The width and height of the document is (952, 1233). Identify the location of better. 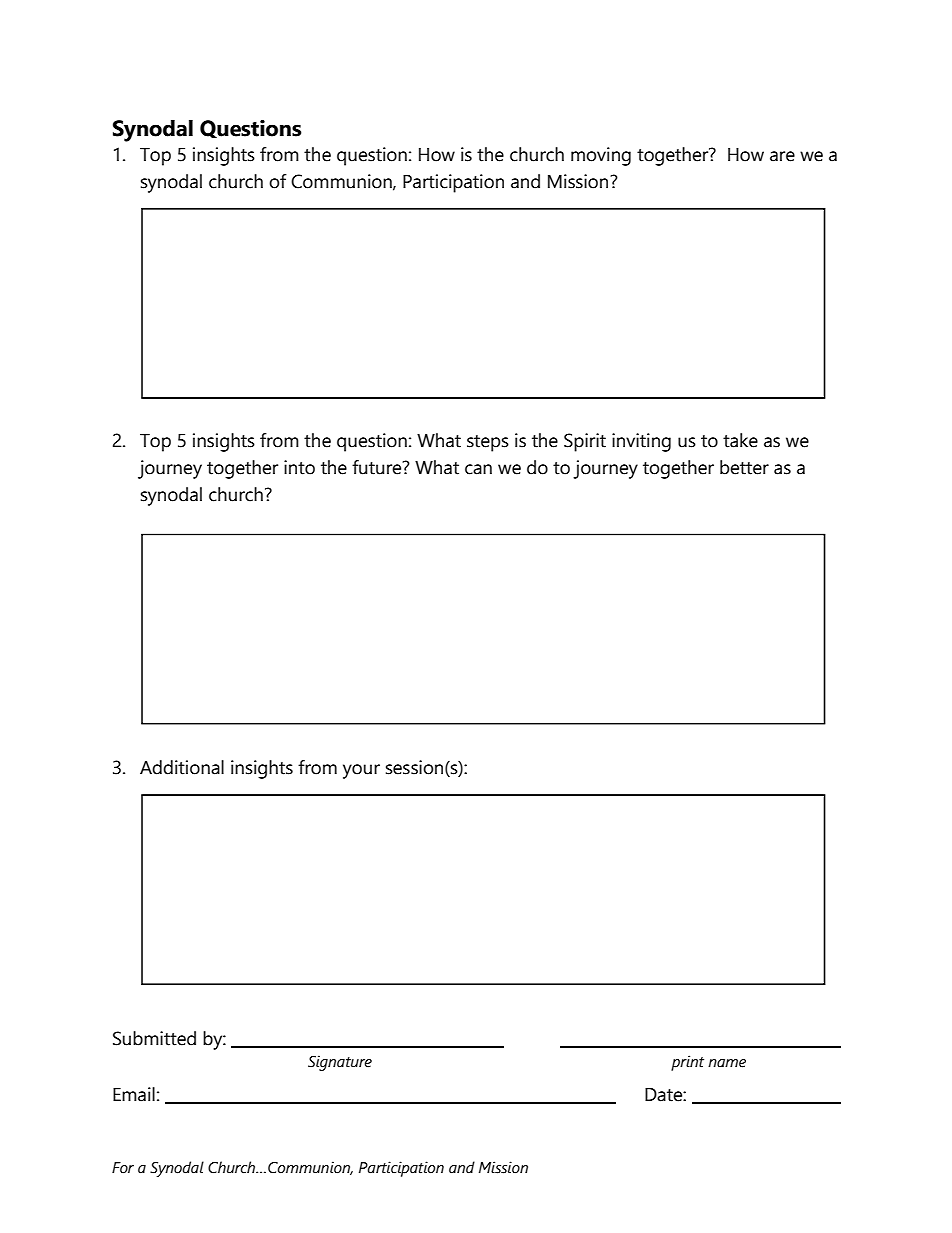
(744, 467).
